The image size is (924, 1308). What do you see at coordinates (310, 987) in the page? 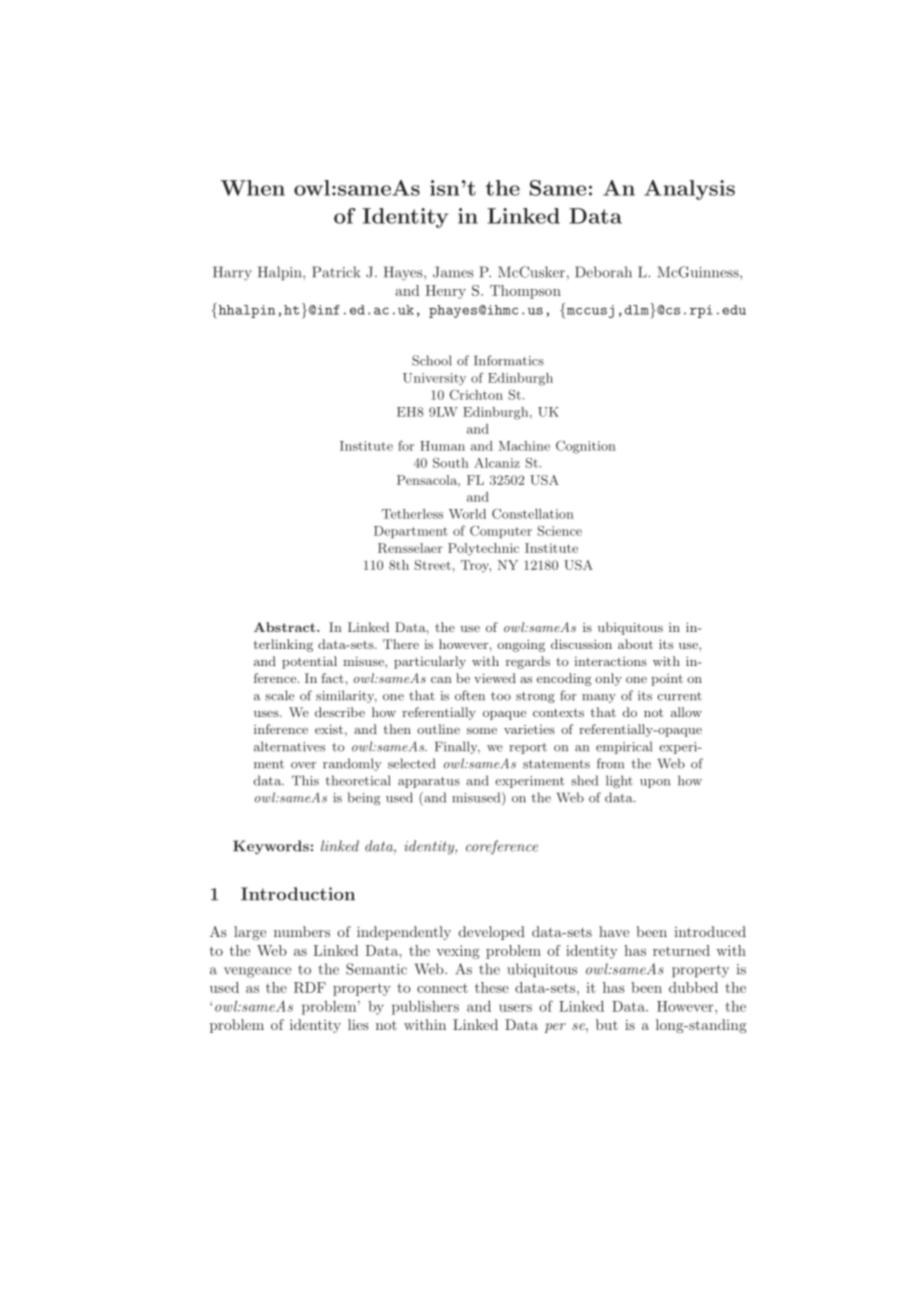
I see `RDF` at bounding box center [310, 987].
